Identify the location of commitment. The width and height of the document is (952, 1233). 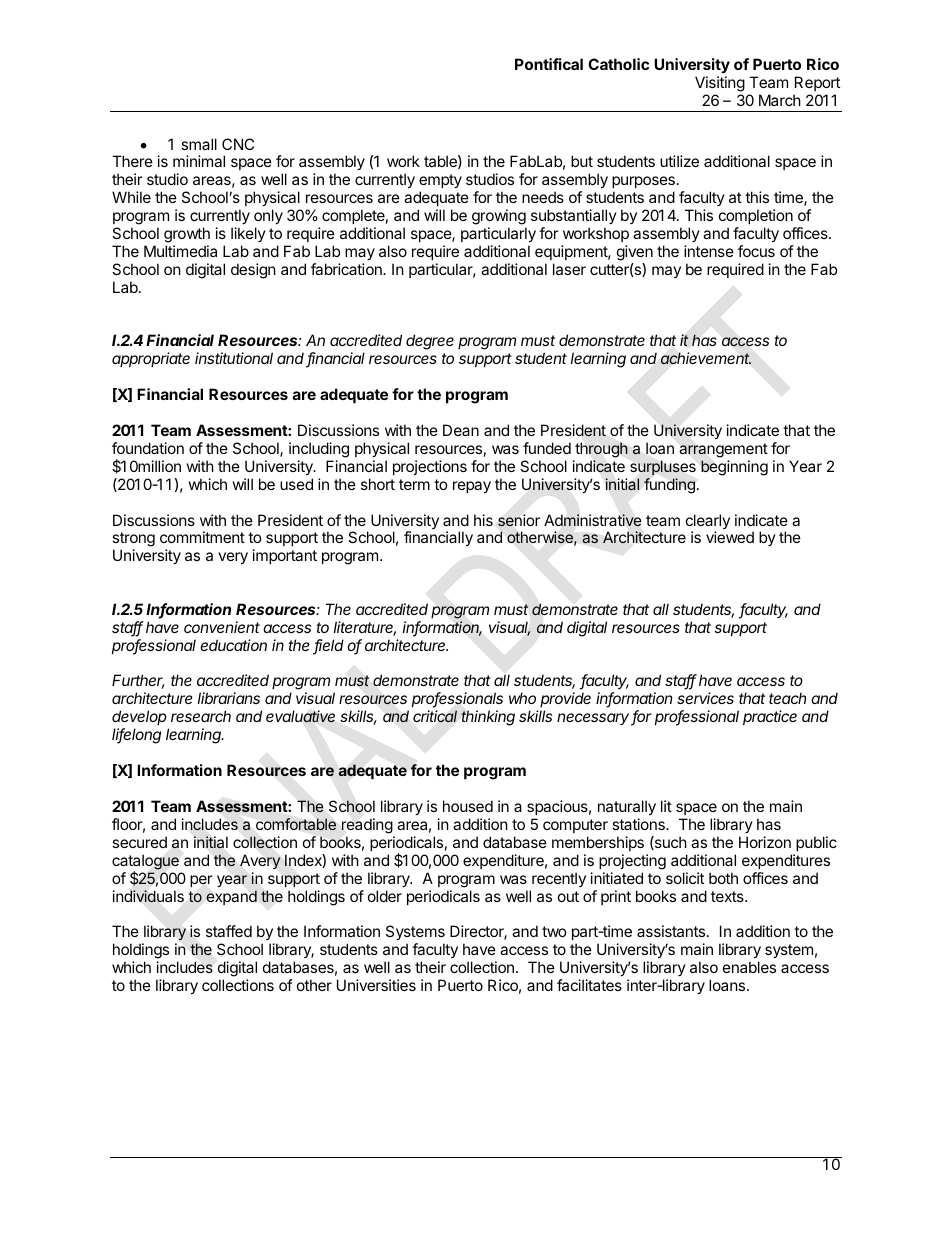
(202, 537).
